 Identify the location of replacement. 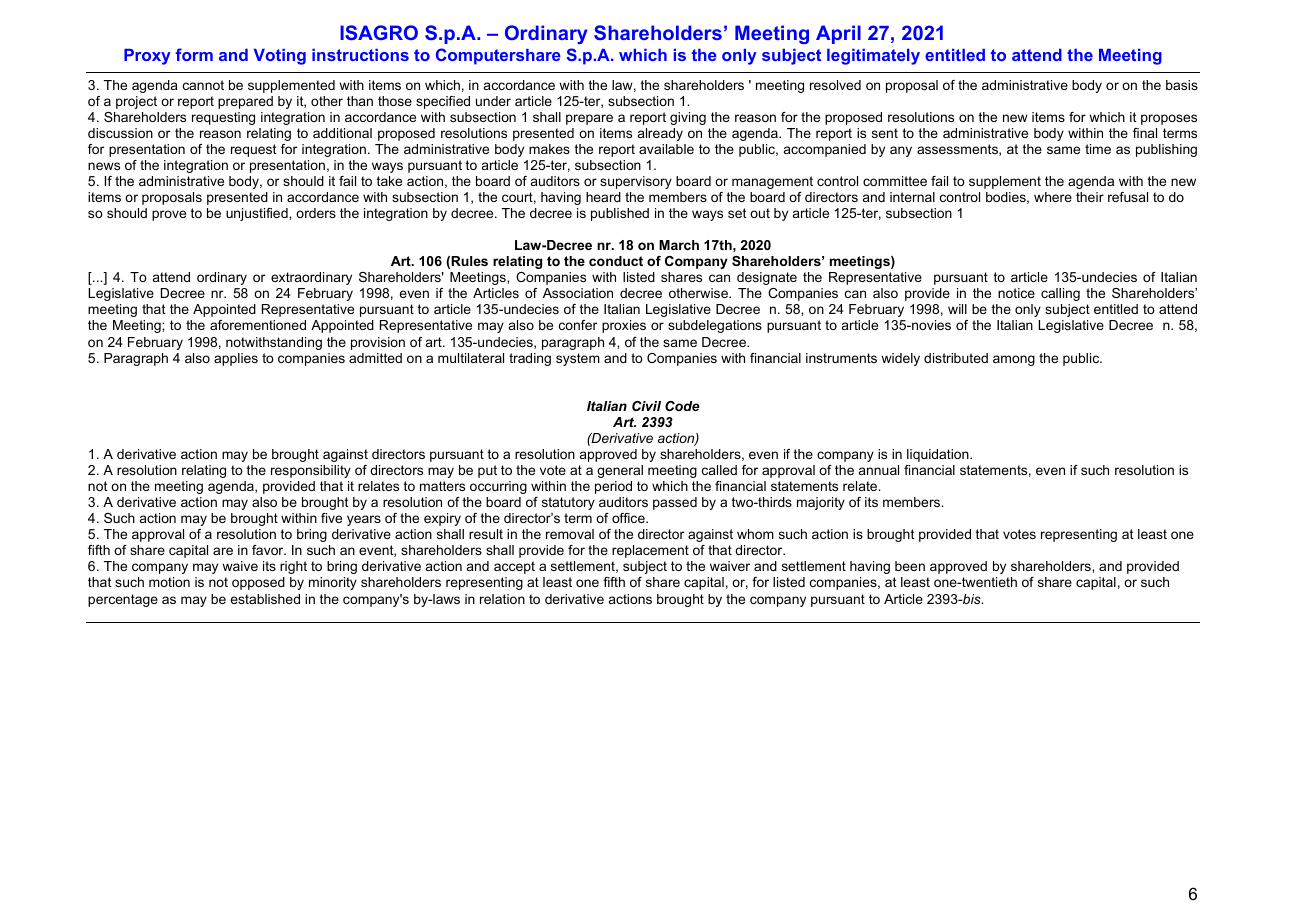
(650, 551).
